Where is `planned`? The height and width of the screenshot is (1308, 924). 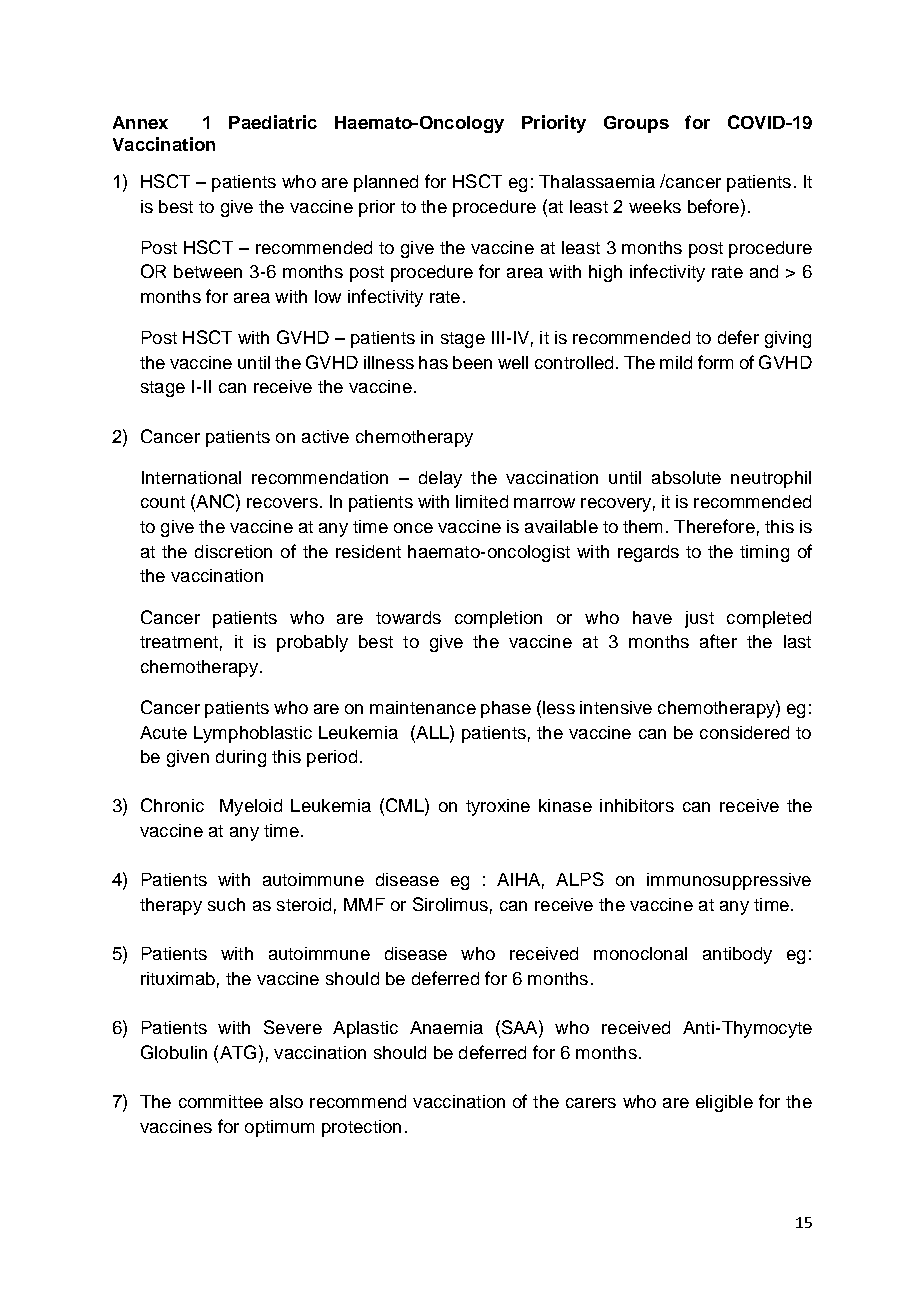
planned is located at coordinates (386, 183).
